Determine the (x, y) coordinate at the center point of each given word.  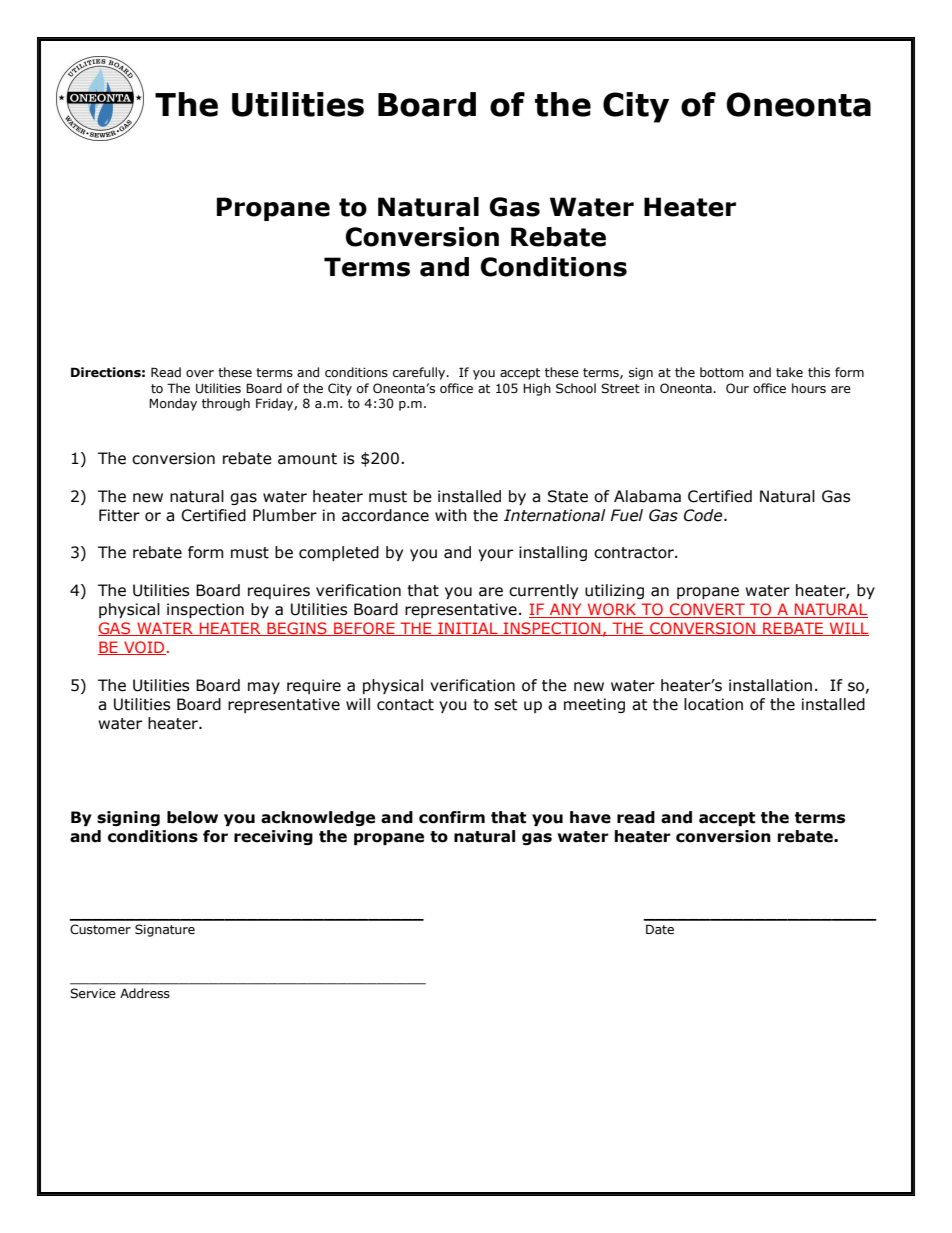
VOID (144, 648)
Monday (173, 404)
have (590, 817)
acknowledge (318, 818)
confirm (452, 817)
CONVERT (707, 610)
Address (145, 993)
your (495, 555)
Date (660, 929)
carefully (420, 373)
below (192, 817)
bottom (722, 372)
